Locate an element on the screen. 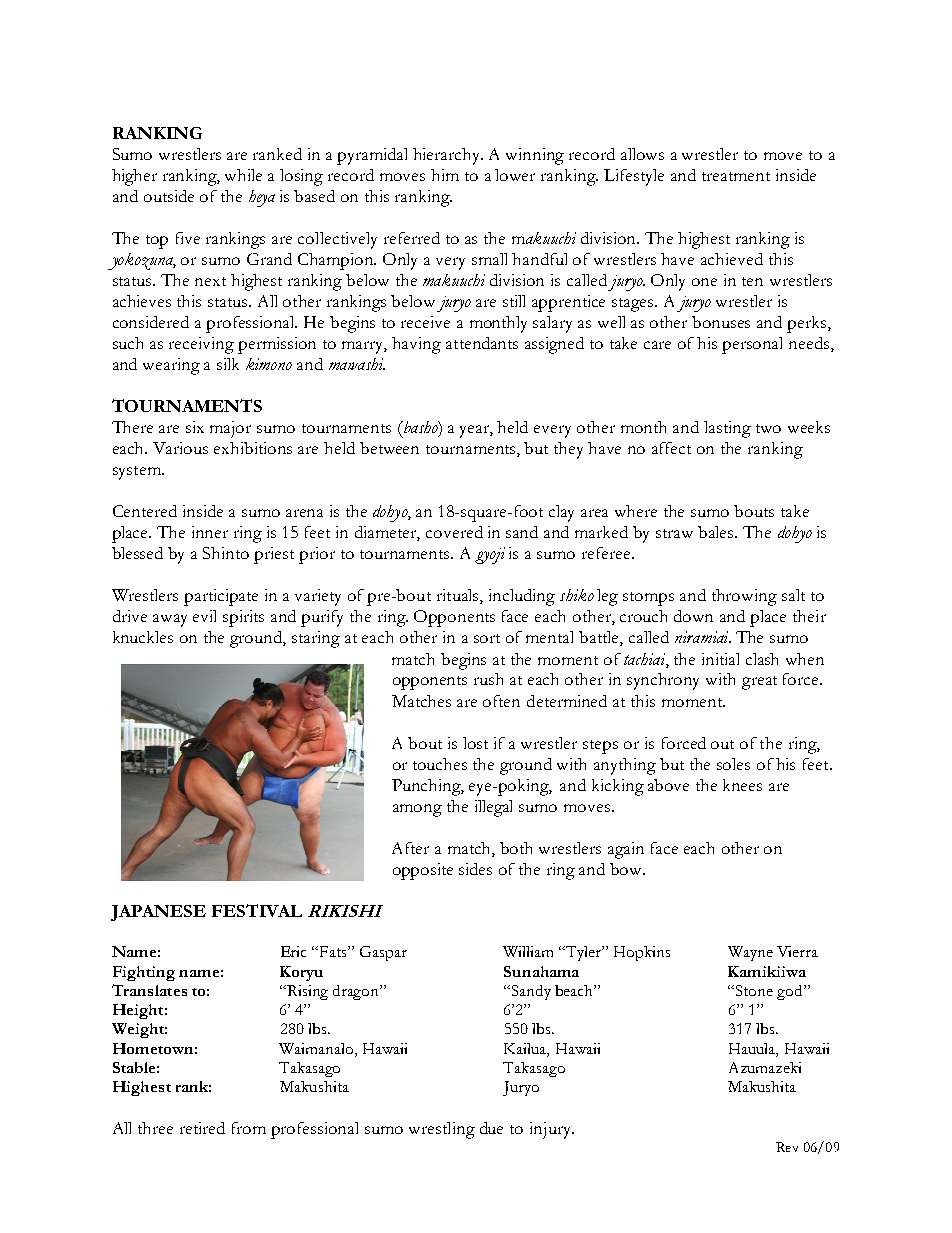 The width and height of the screenshot is (952, 1233). Rev is located at coordinates (787, 1147).
